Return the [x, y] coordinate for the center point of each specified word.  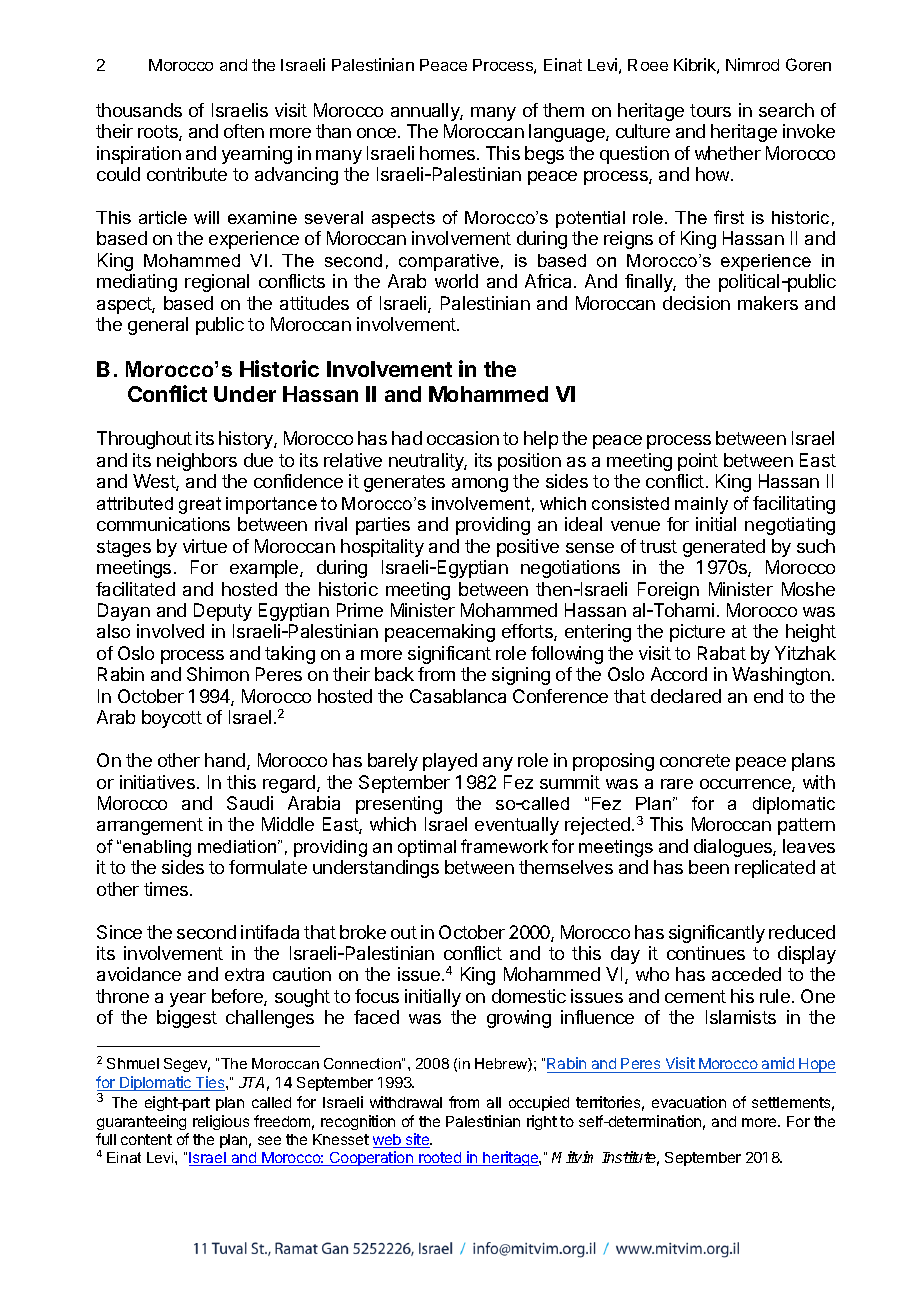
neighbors [197, 462]
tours [710, 110]
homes [447, 153]
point [698, 462]
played [450, 762]
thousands [139, 110]
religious [221, 1122]
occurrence [746, 785]
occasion [463, 438]
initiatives [157, 782]
